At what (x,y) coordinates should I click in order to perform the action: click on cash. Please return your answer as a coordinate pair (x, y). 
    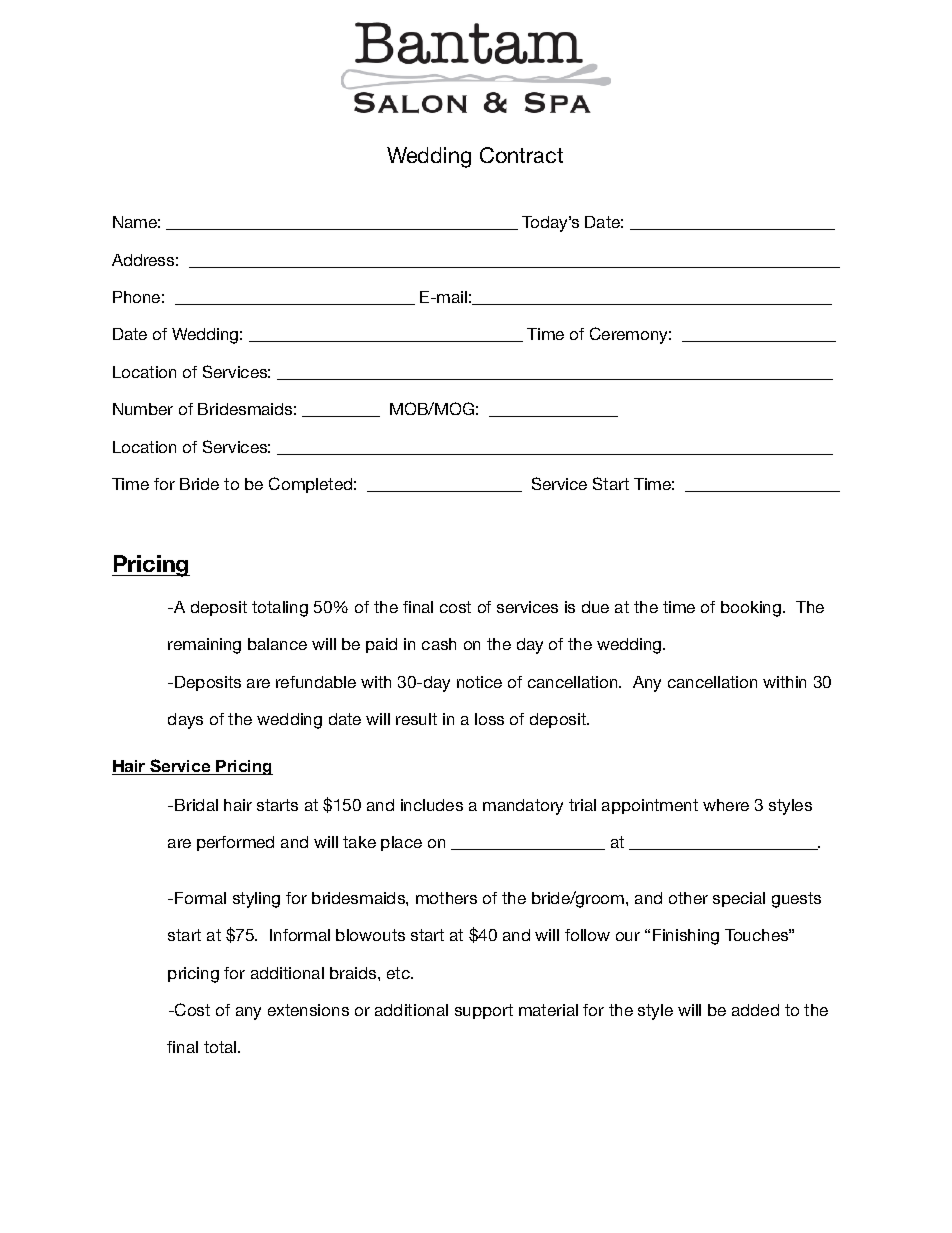
    Looking at the image, I should click on (439, 644).
